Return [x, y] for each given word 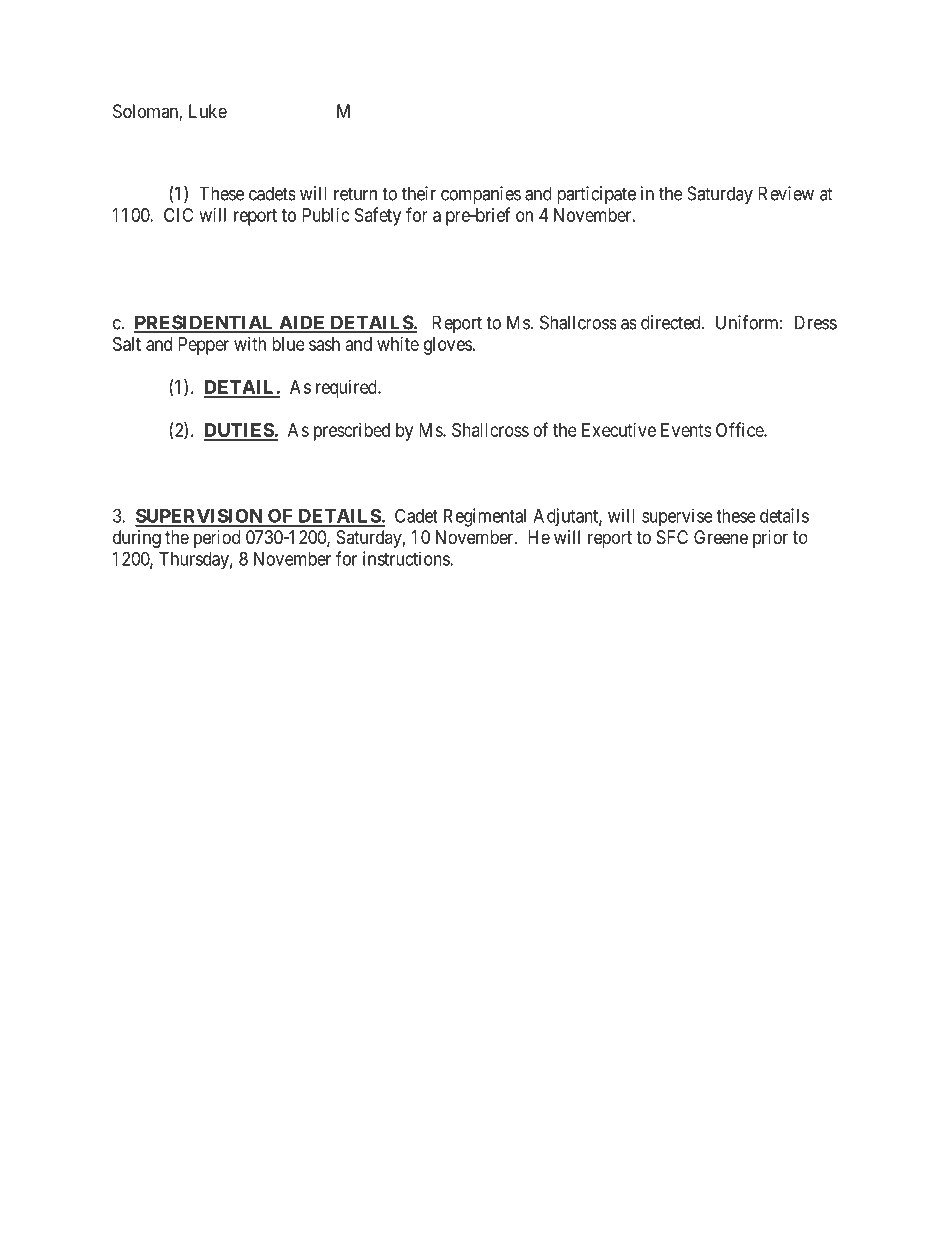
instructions [407, 558]
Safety [378, 216]
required [347, 389]
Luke [208, 111]
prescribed [352, 432]
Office [740, 429]
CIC [178, 215]
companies [481, 195]
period [217, 539]
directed [672, 322]
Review [786, 193]
